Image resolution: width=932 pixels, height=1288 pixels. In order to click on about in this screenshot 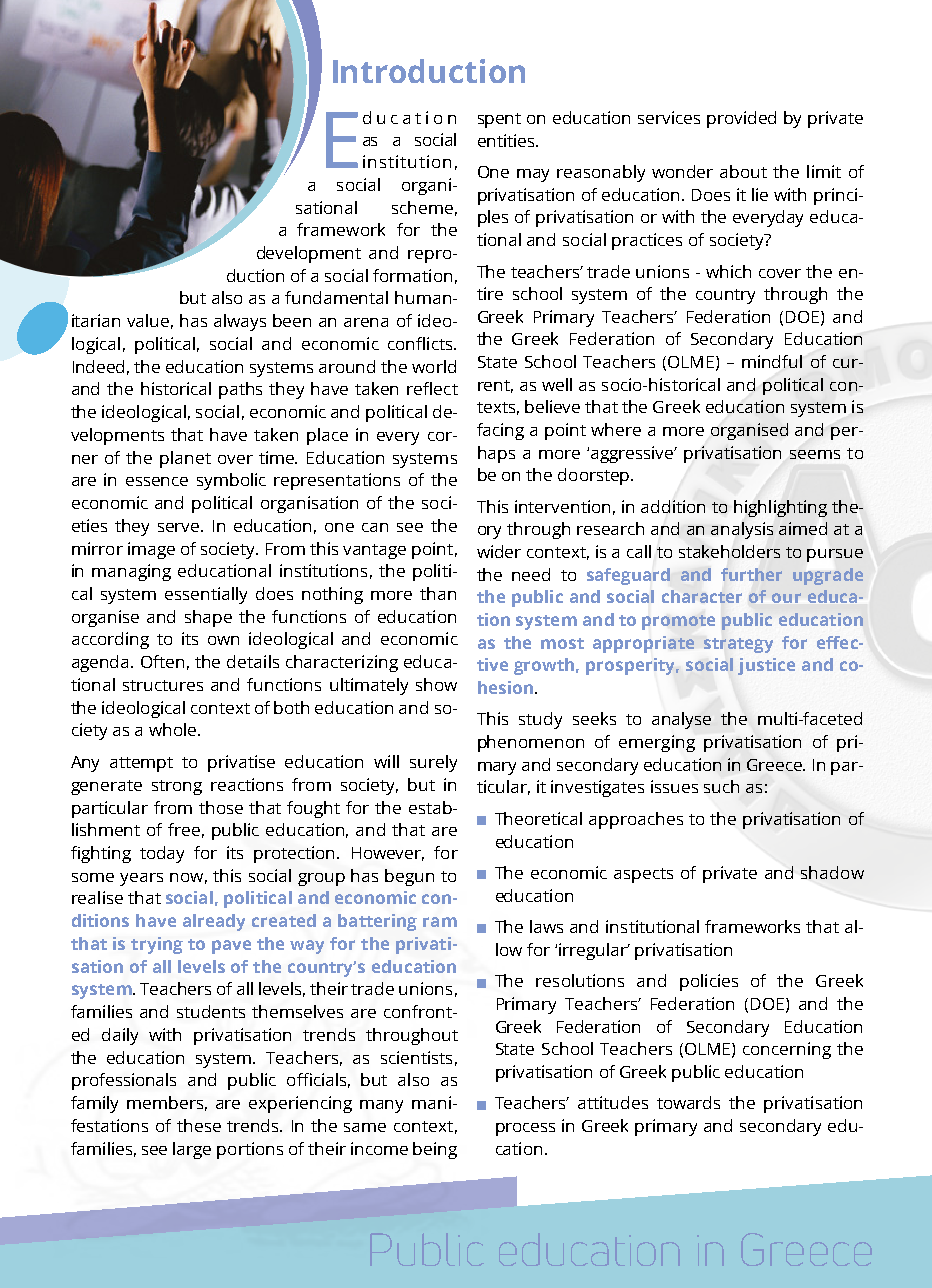, I will do `click(743, 171)`.
